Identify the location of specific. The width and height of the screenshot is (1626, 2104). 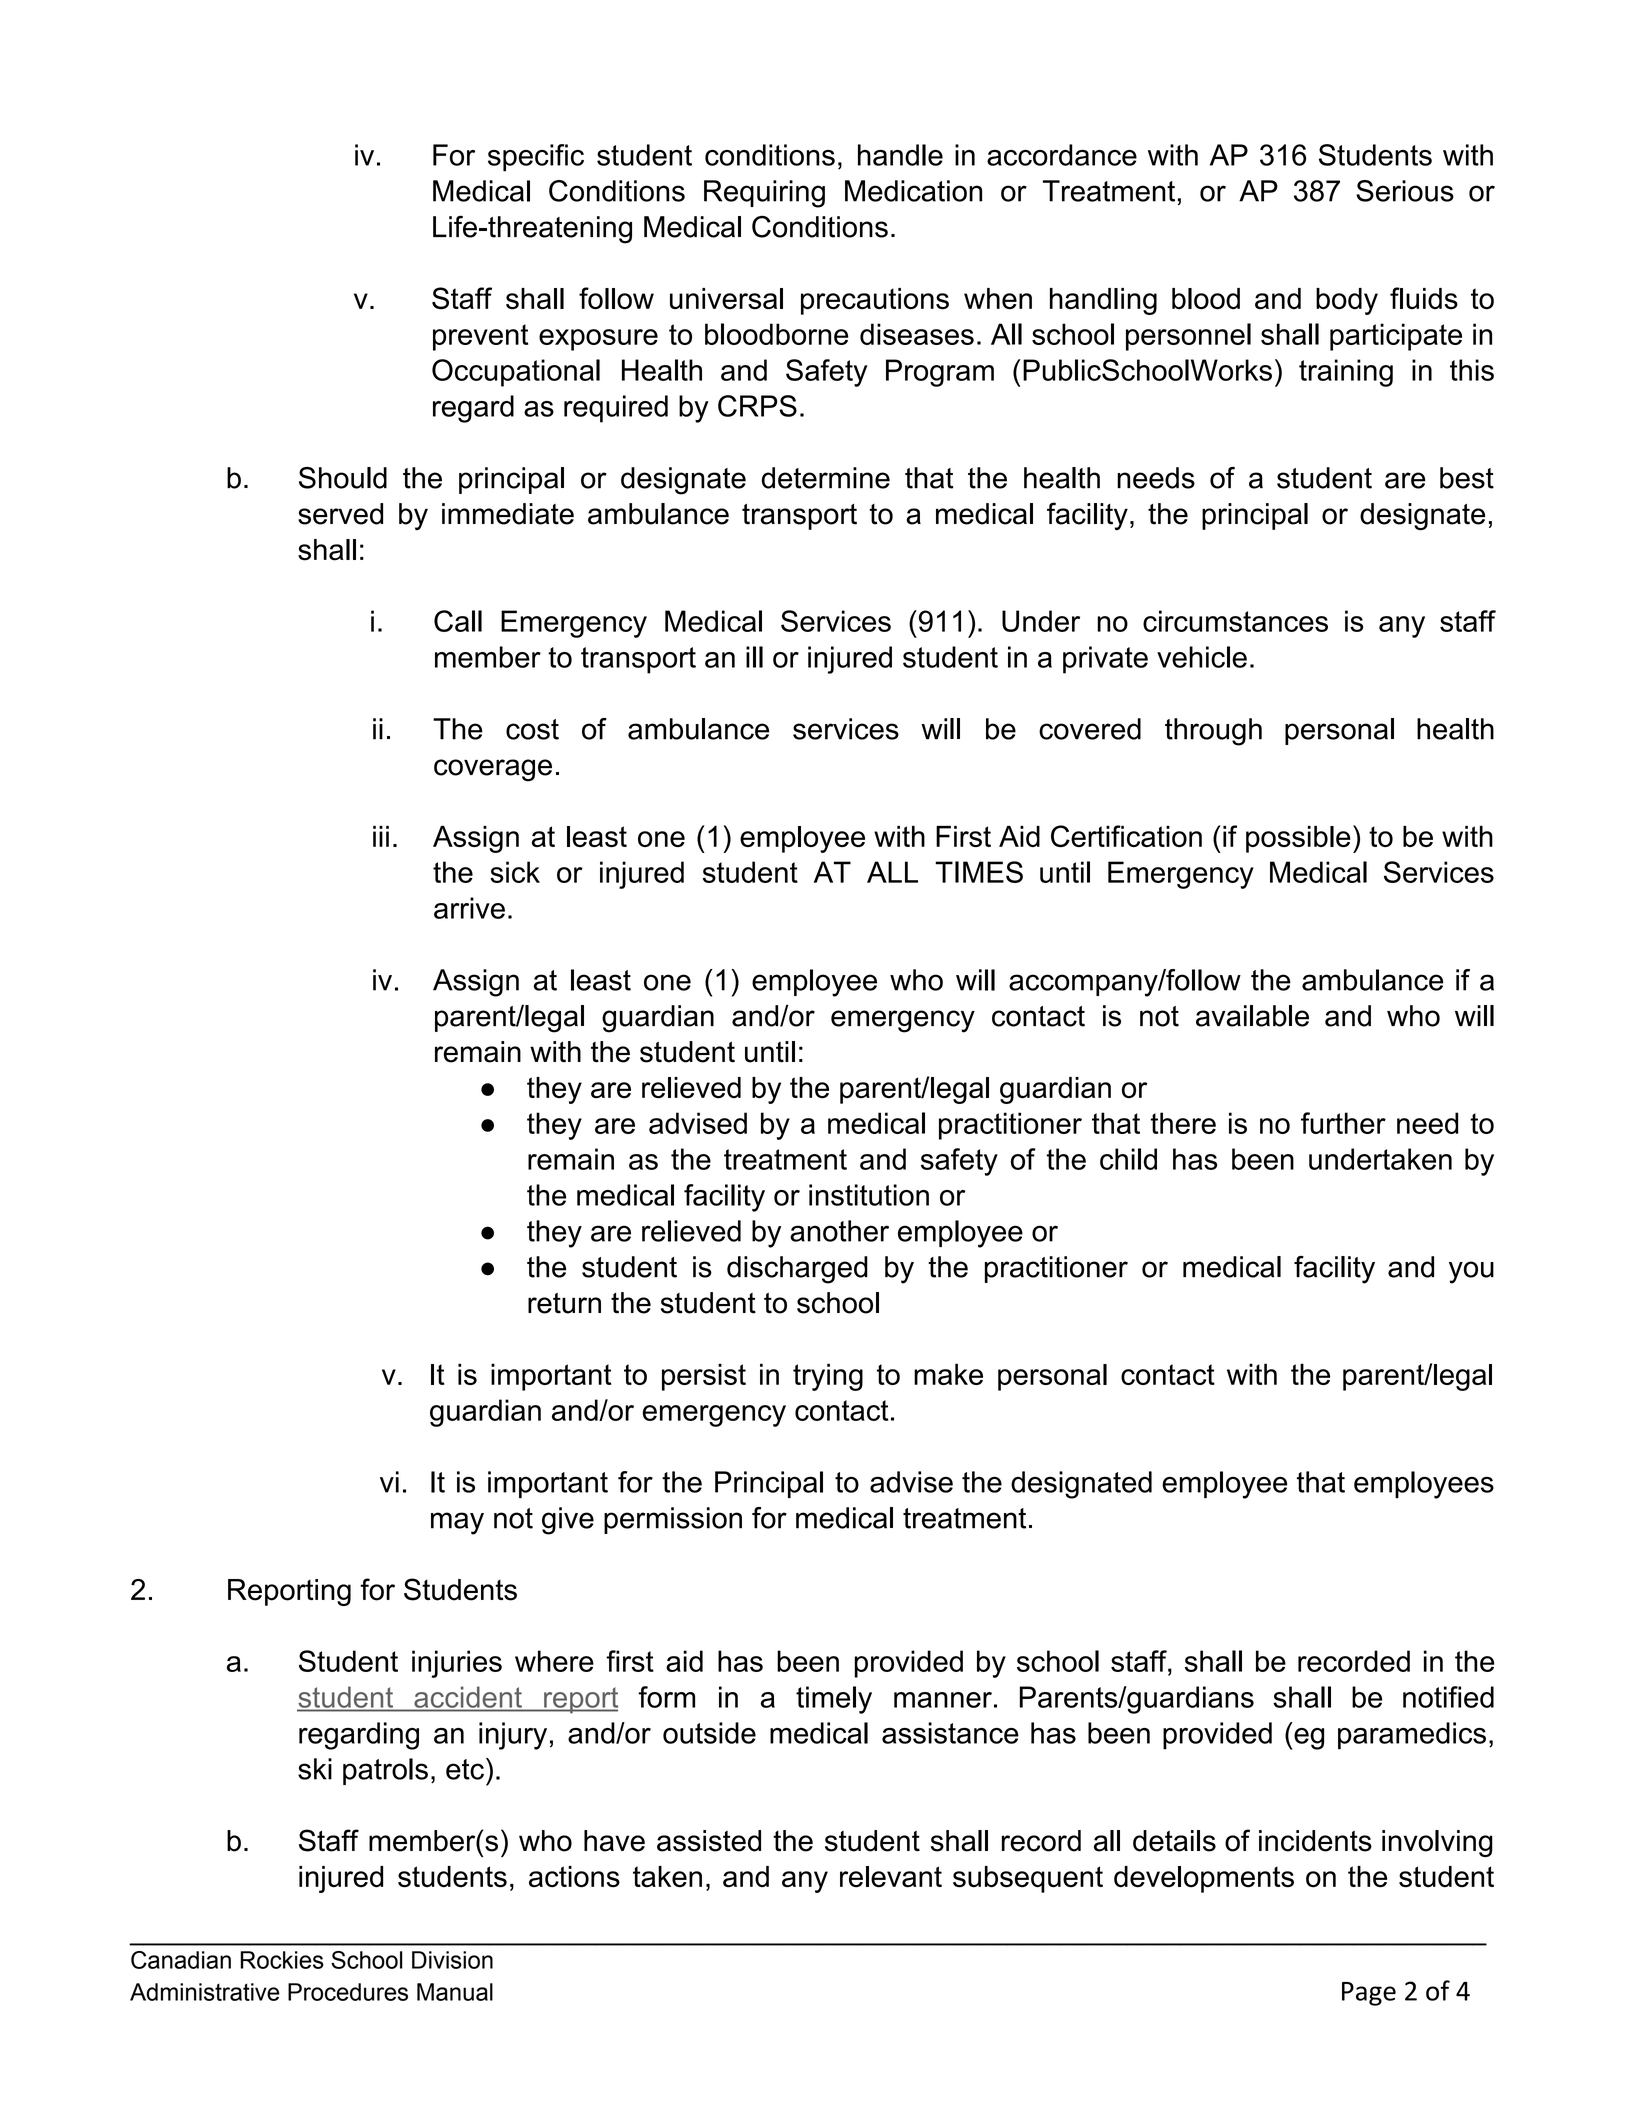
(536, 158).
